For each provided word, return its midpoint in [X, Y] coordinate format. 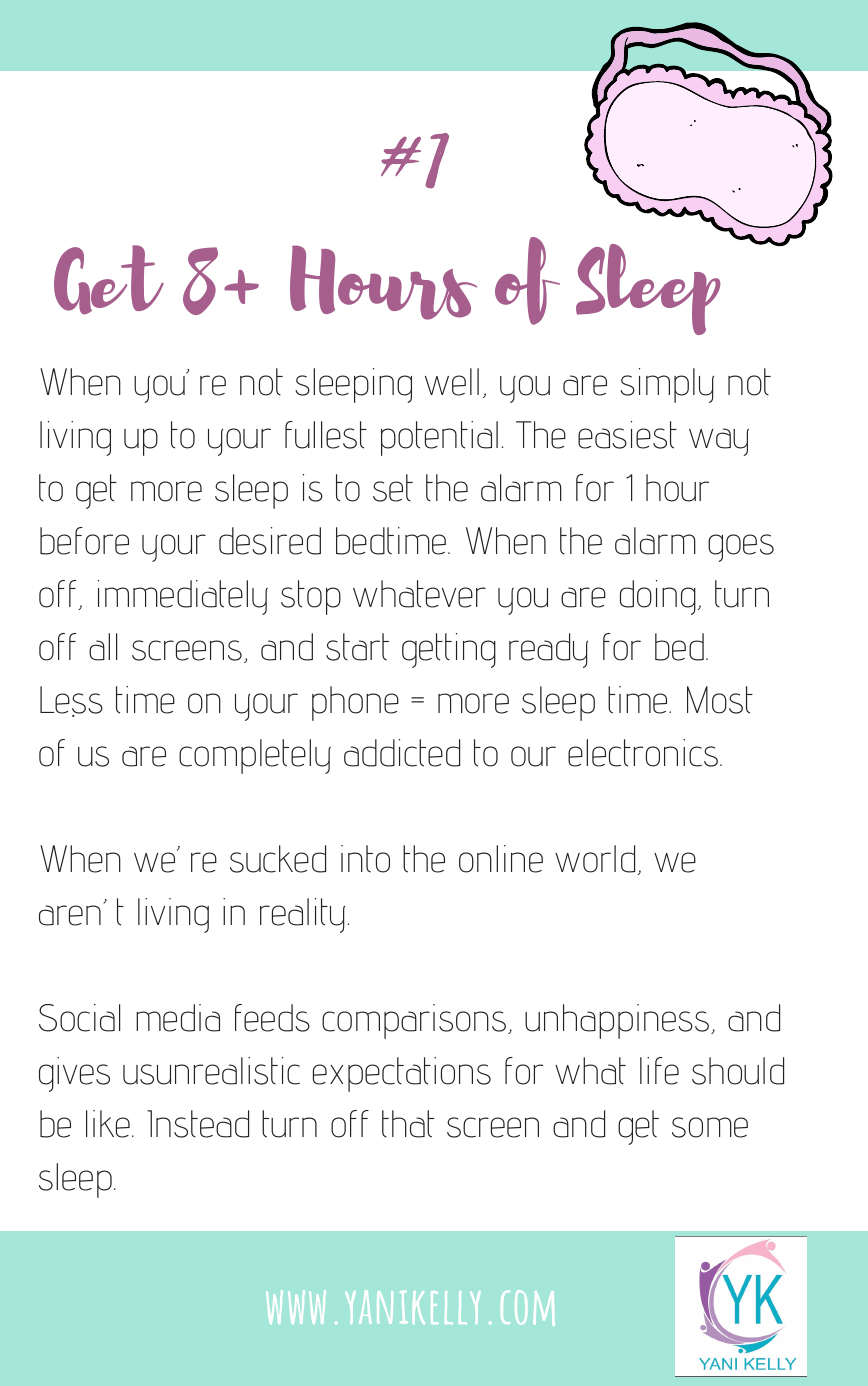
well [452, 382]
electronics [643, 753]
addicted [402, 753]
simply [667, 385]
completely [255, 756]
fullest [326, 435]
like [108, 1124]
